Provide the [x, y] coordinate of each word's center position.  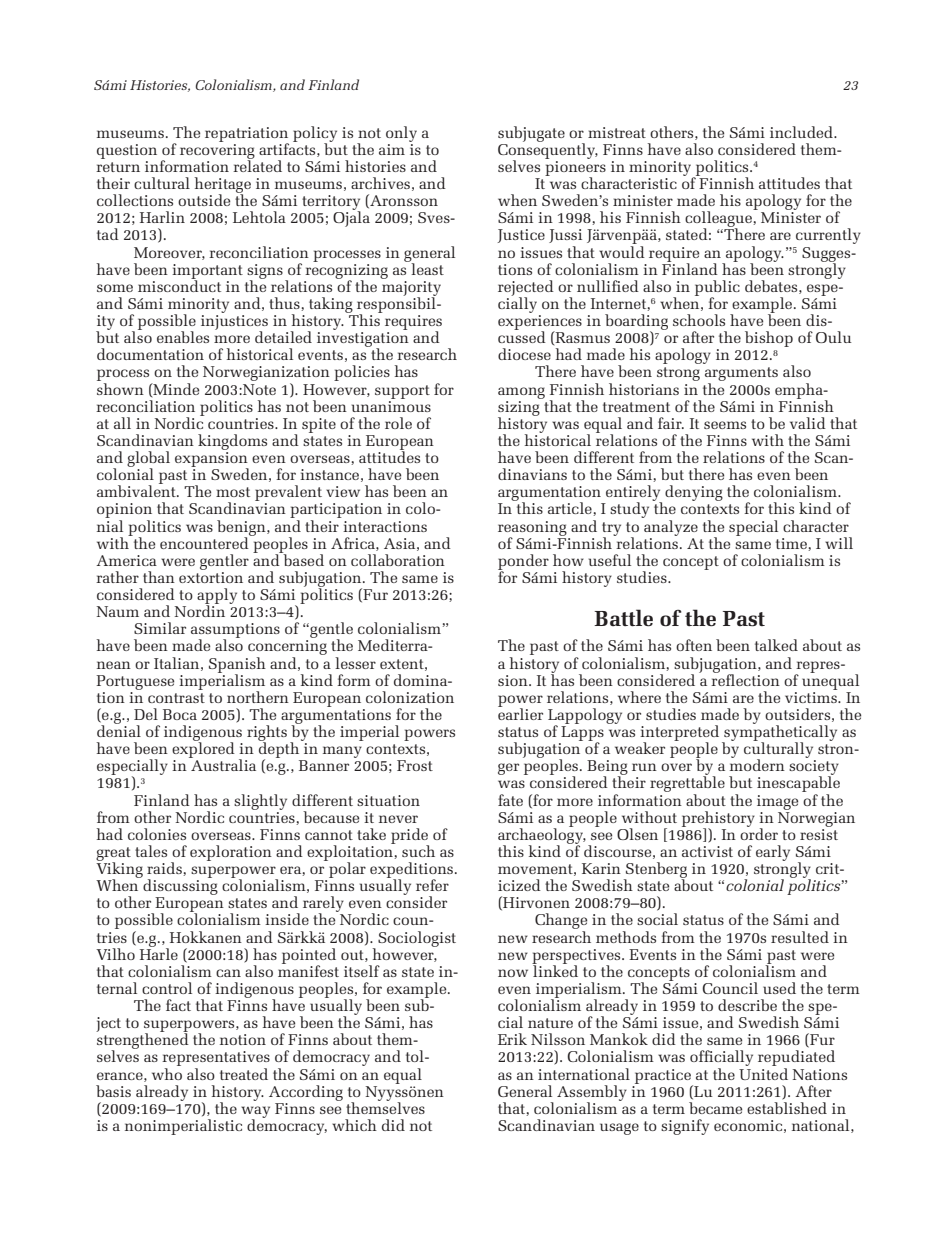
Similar [160, 628]
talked [776, 645]
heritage [223, 186]
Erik [512, 1039]
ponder [523, 563]
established [787, 1108]
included [803, 132]
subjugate [531, 134]
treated [244, 1074]
